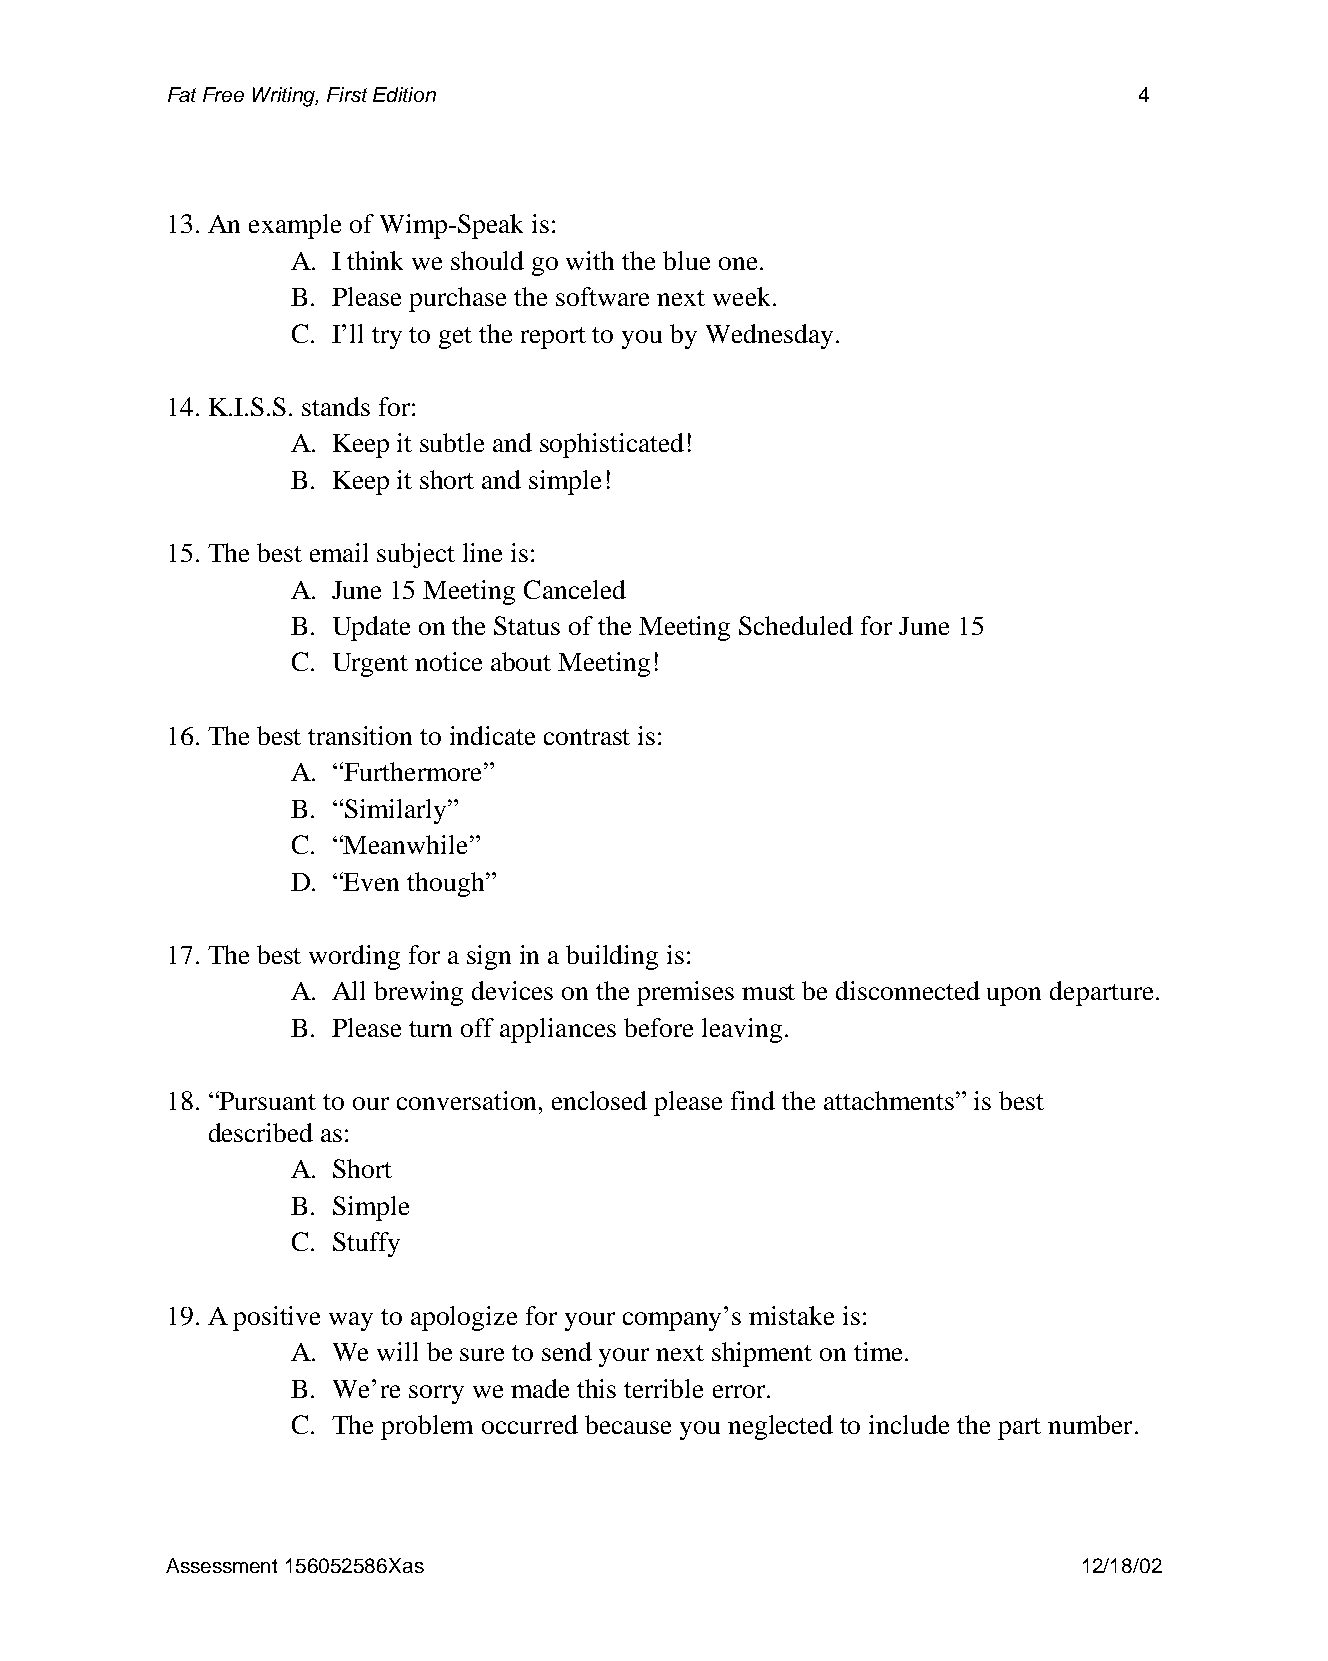 This page has width=1328, height=1661. What do you see at coordinates (612, 445) in the page?
I see `sophisticated` at bounding box center [612, 445].
